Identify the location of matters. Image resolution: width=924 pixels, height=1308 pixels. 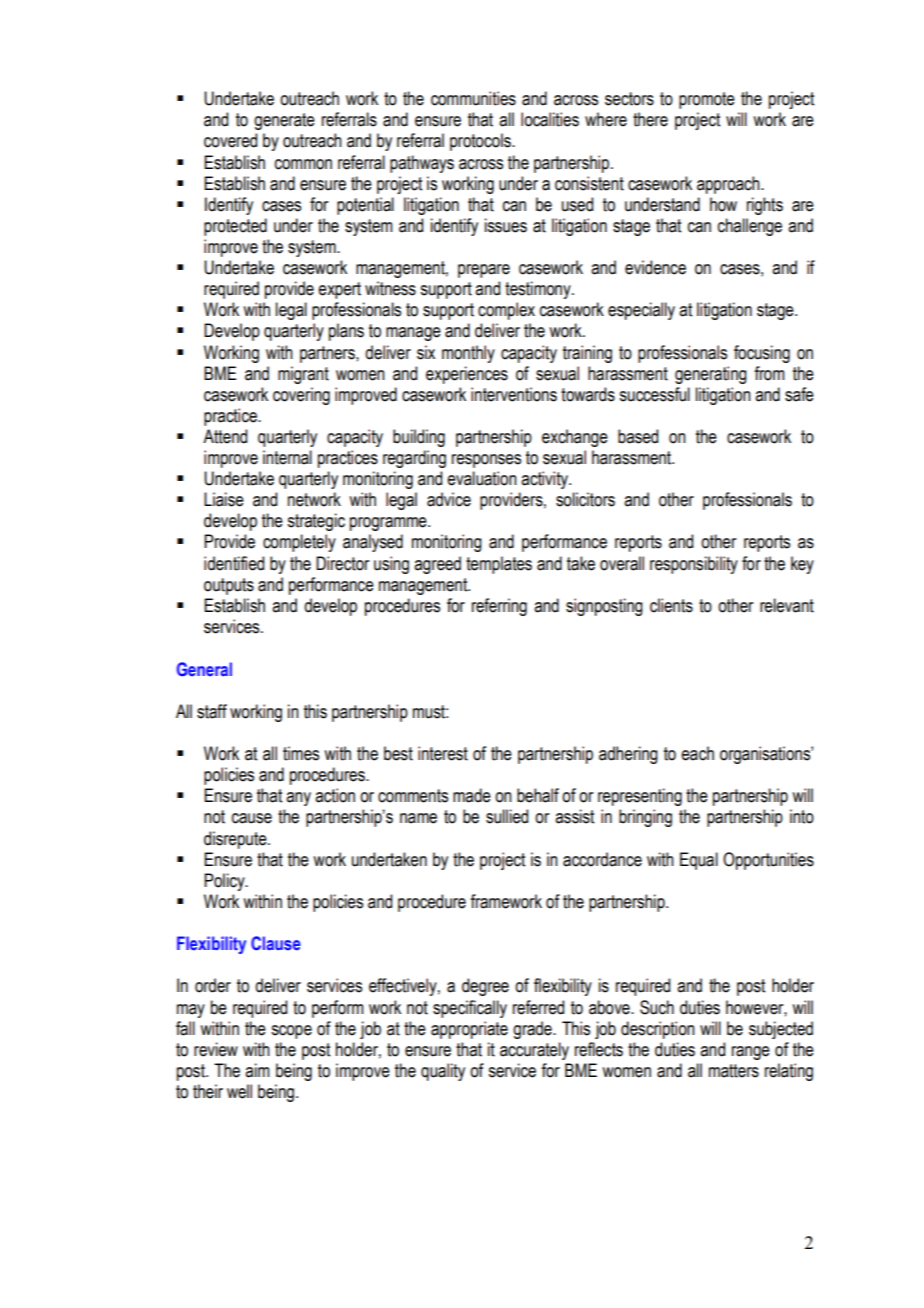
(734, 1071).
